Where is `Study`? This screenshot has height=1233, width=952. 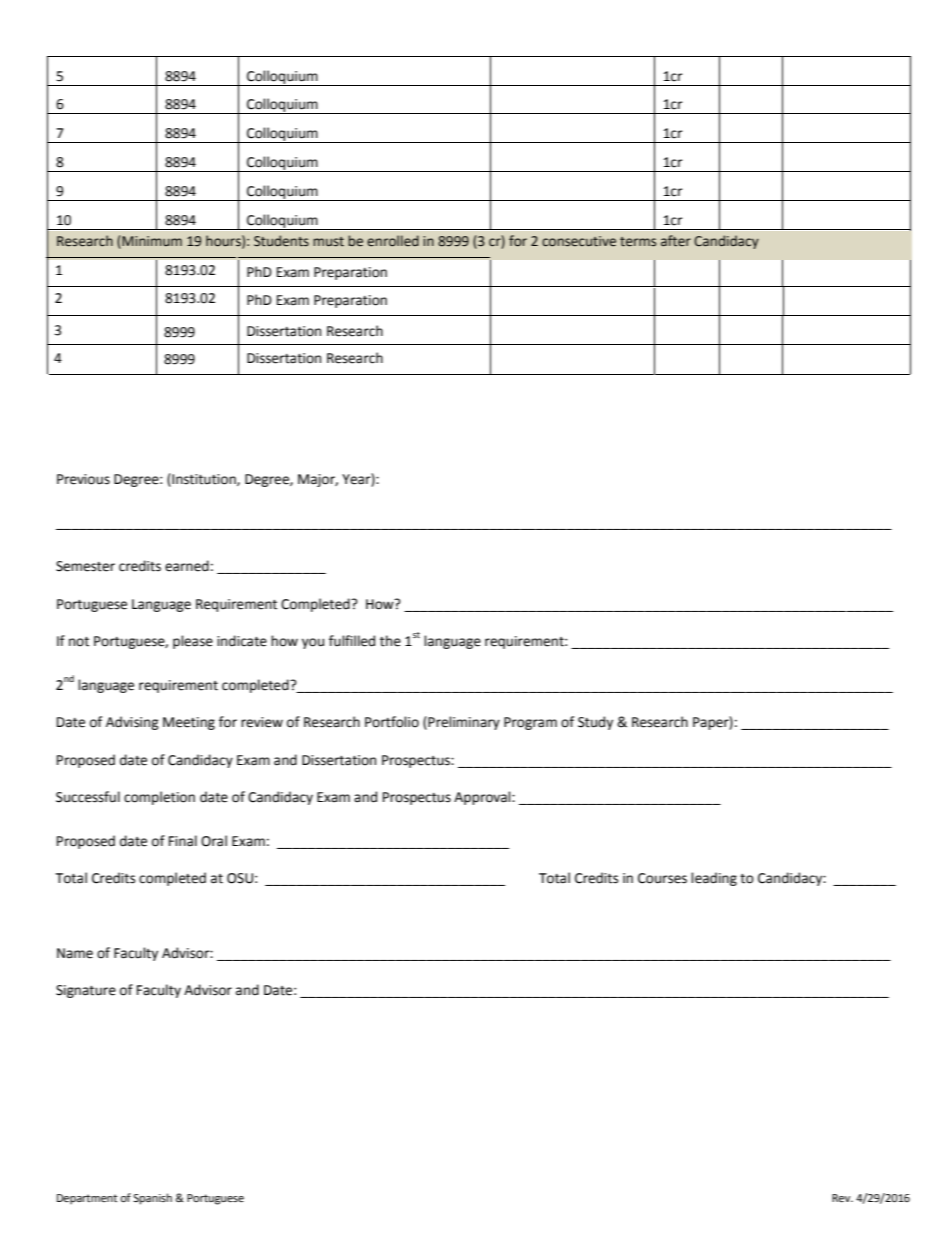 Study is located at coordinates (595, 723).
